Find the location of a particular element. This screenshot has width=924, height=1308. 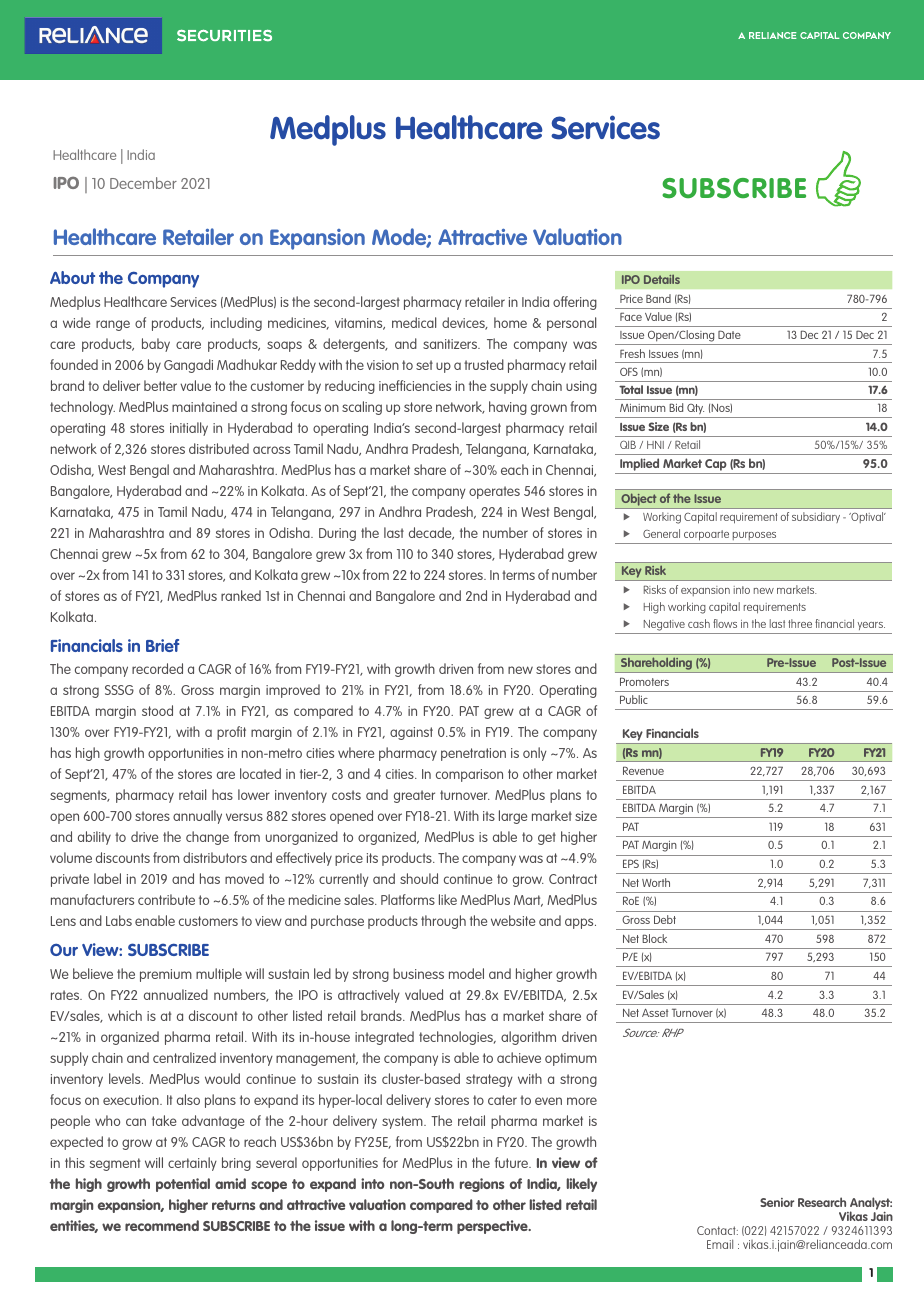

Worth is located at coordinates (656, 882).
